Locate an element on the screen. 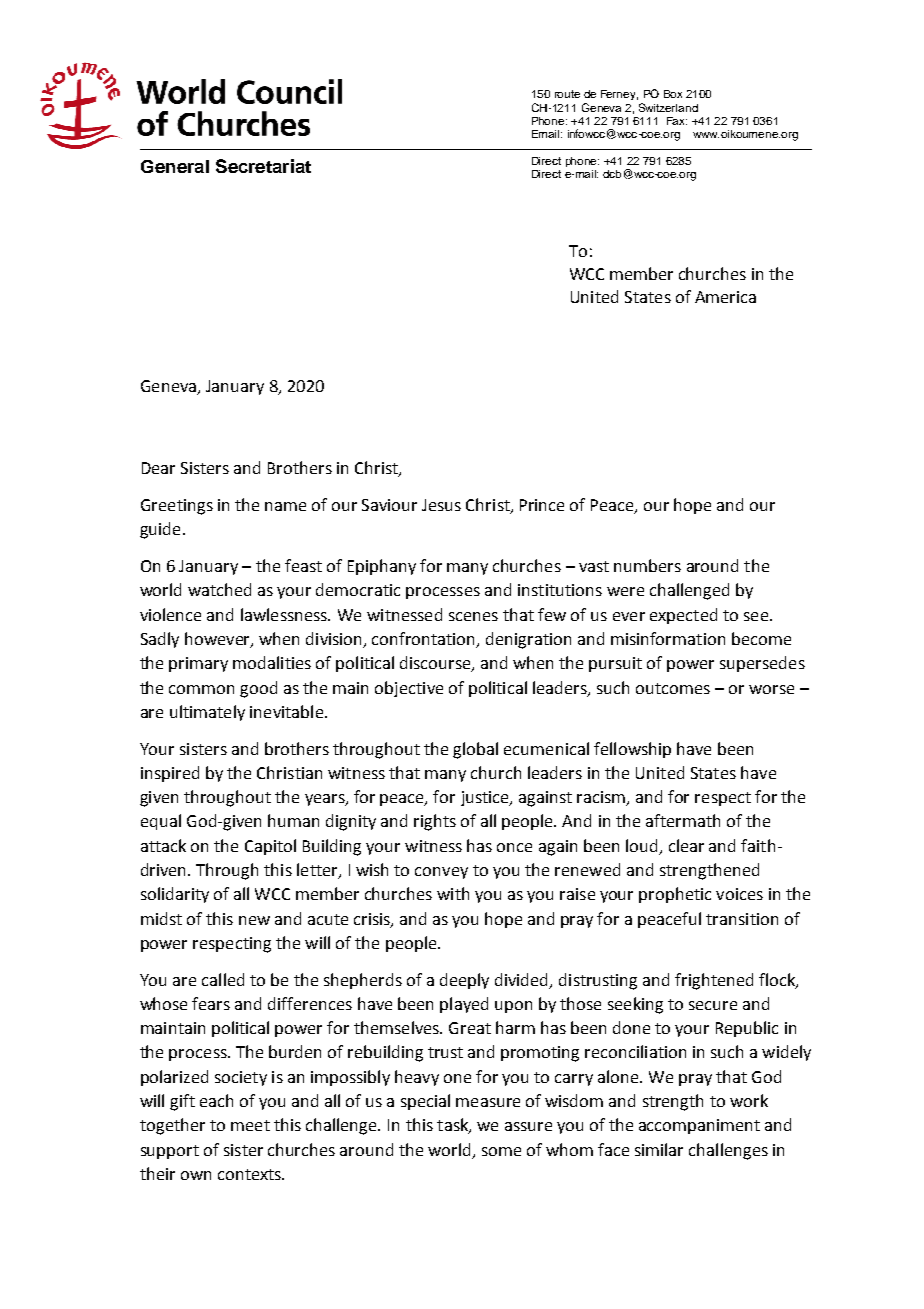 The image size is (924, 1309). Fax is located at coordinates (677, 121).
